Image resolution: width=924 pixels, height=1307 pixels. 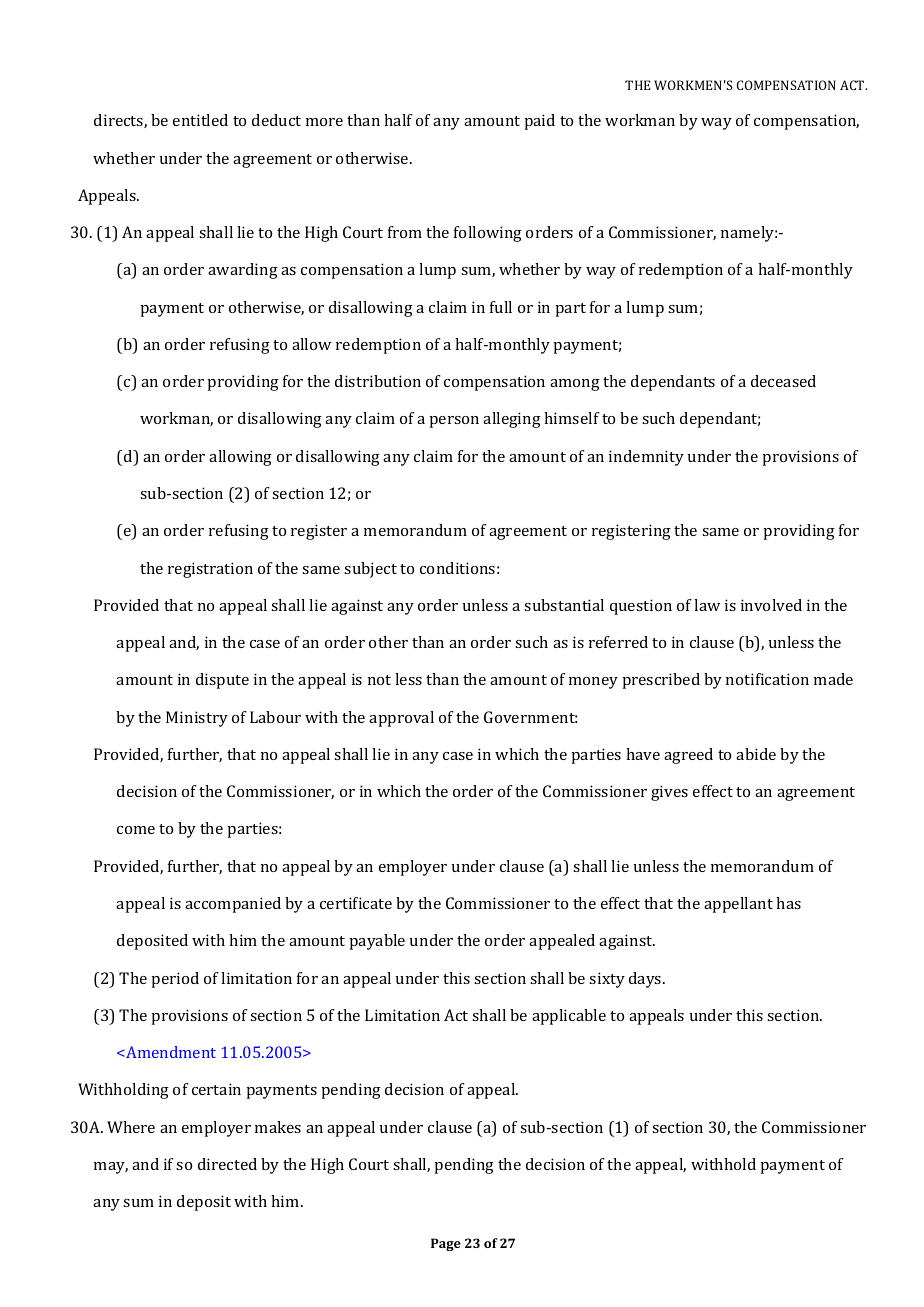 I want to click on directed, so click(x=227, y=1164).
